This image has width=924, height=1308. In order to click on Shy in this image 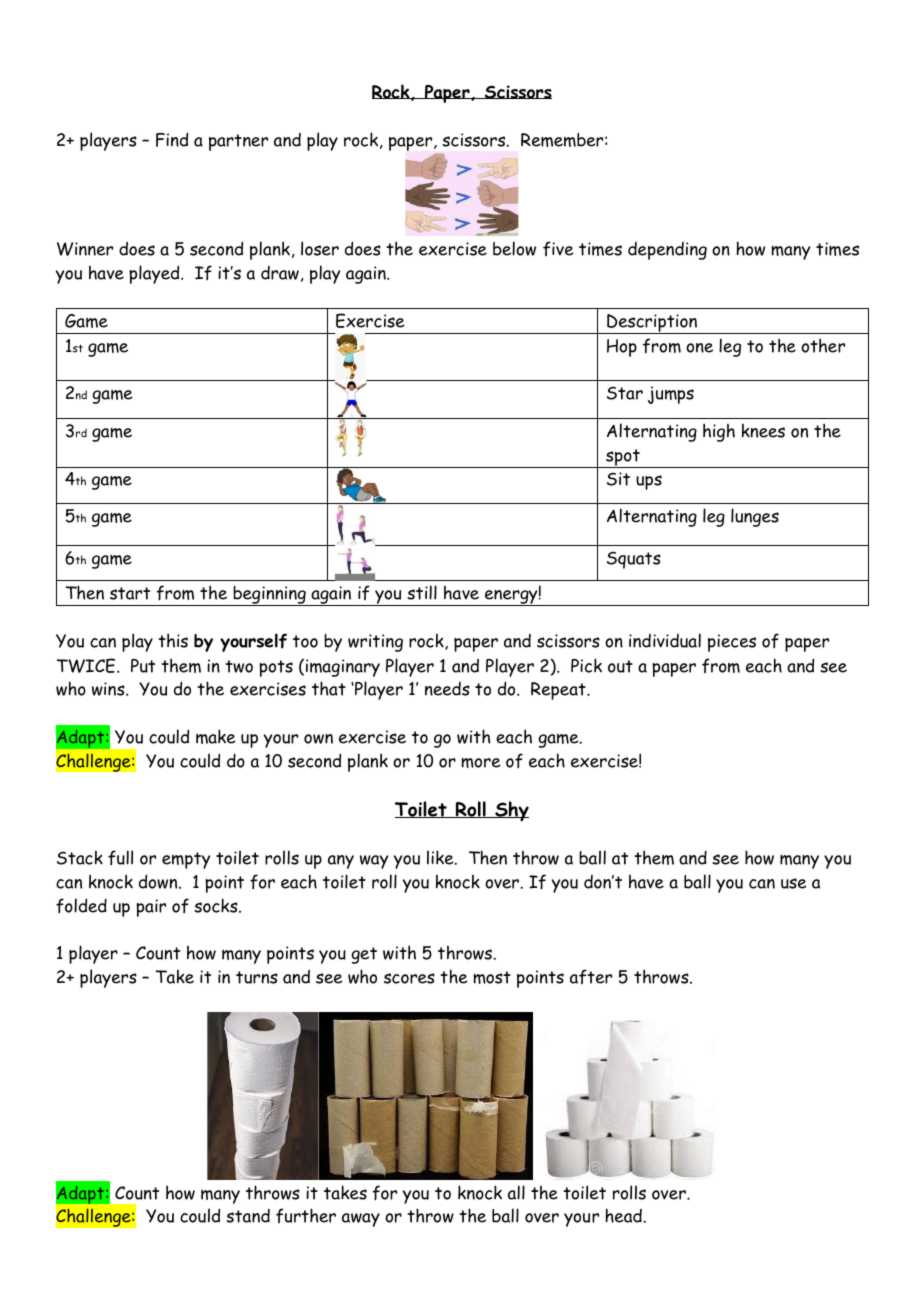, I will do `click(511, 811)`.
